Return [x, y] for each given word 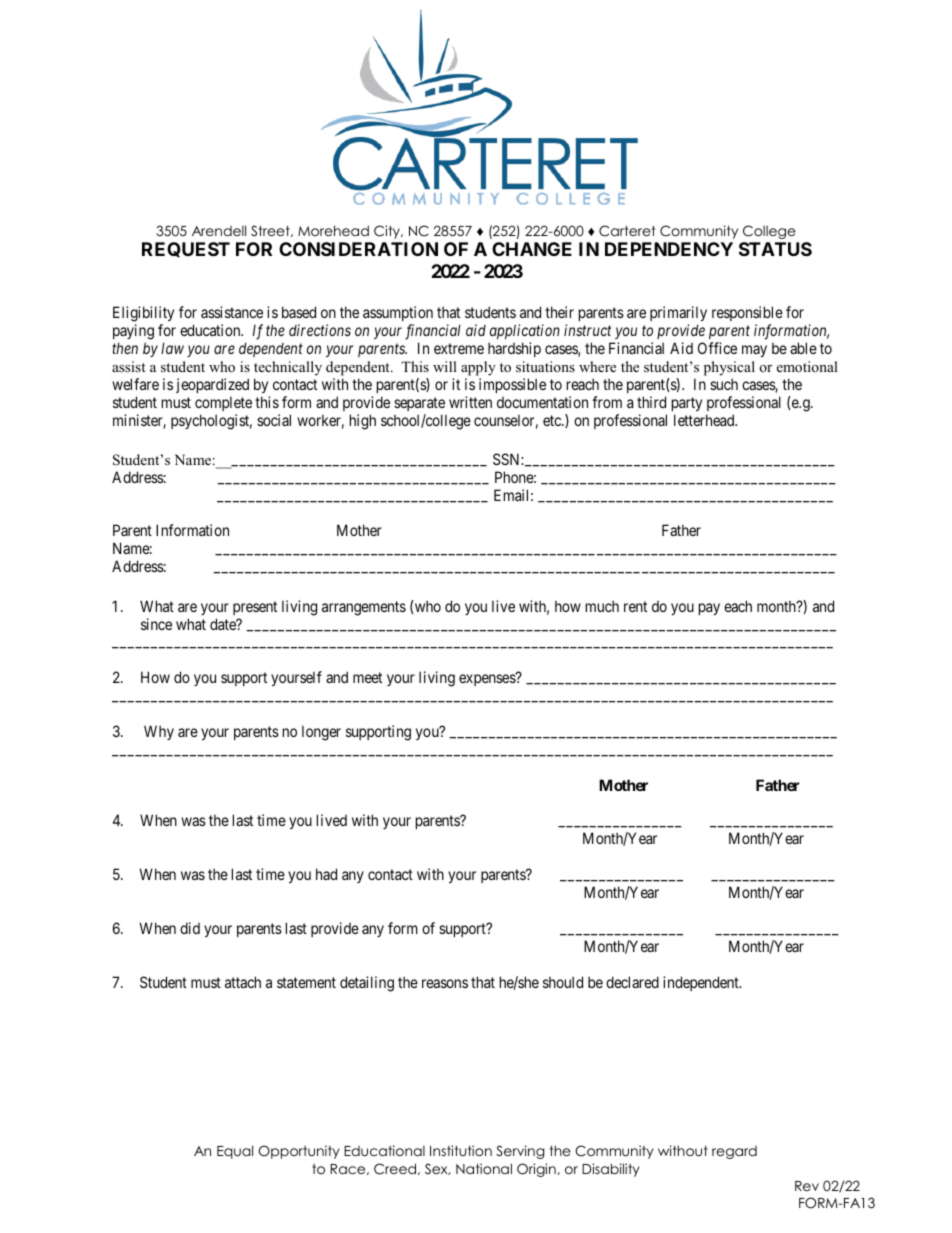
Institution [461, 1150]
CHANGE [532, 249]
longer [321, 733]
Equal [235, 1152]
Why [159, 732]
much [602, 606]
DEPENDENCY [669, 249]
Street [271, 231]
